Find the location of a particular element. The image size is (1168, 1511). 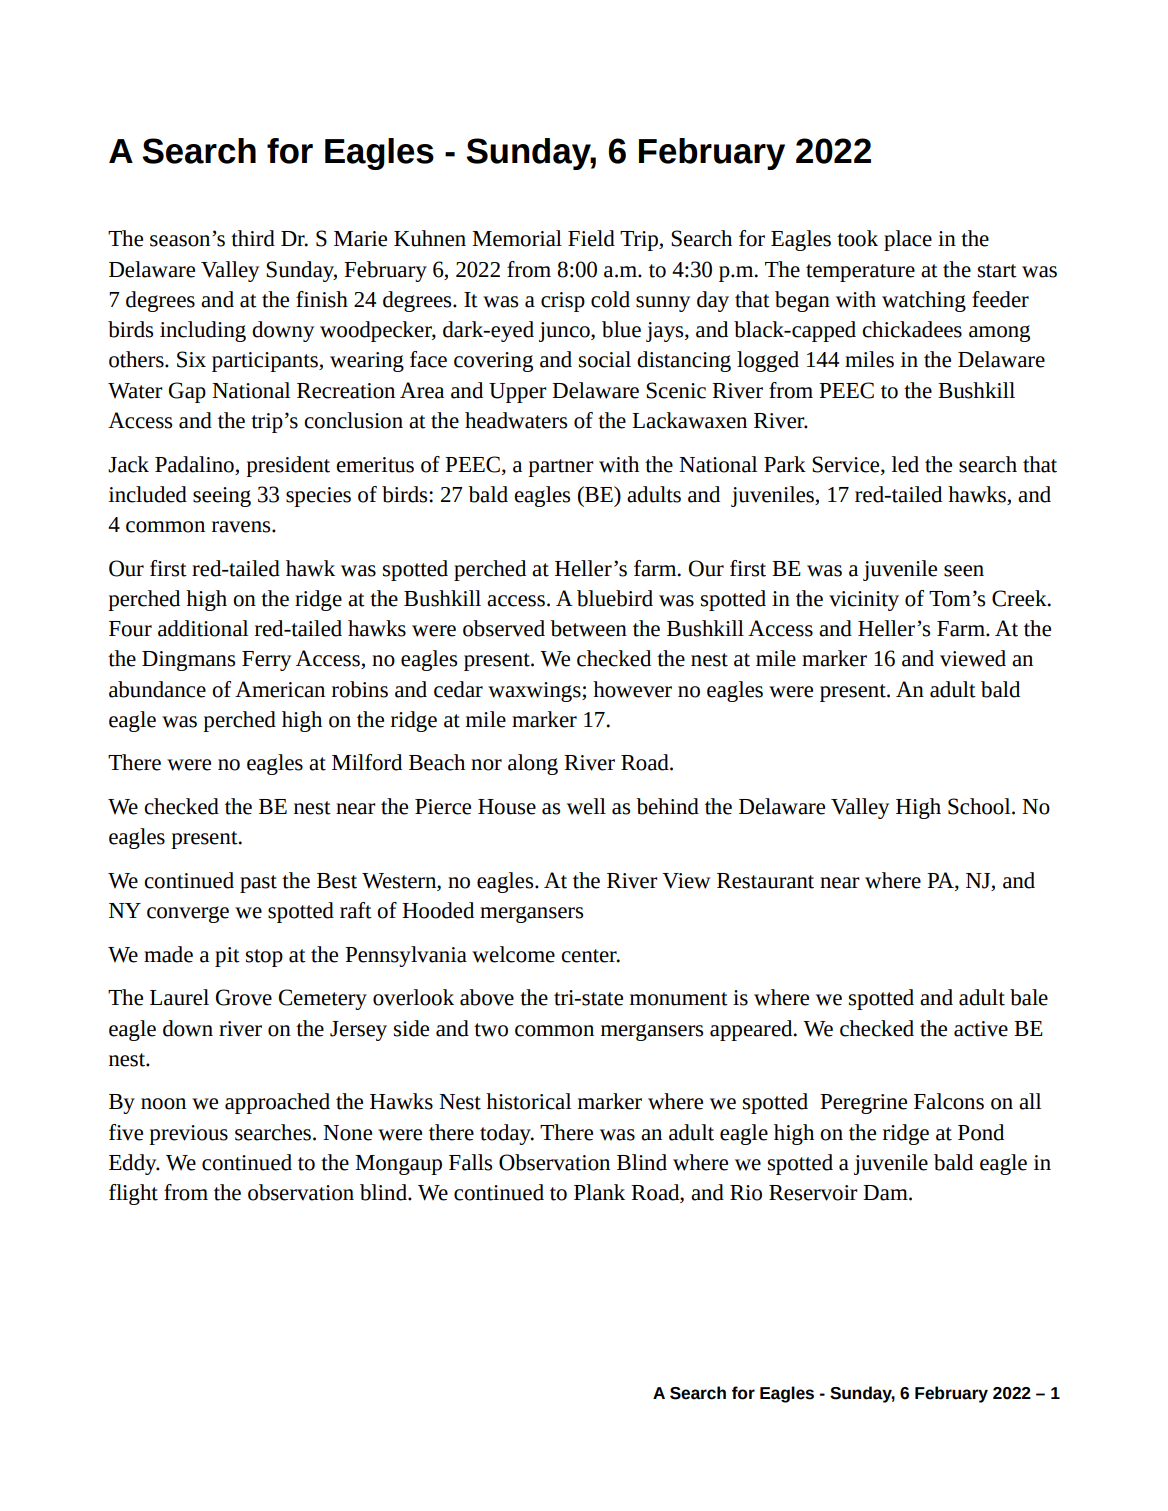

Field is located at coordinates (591, 238).
